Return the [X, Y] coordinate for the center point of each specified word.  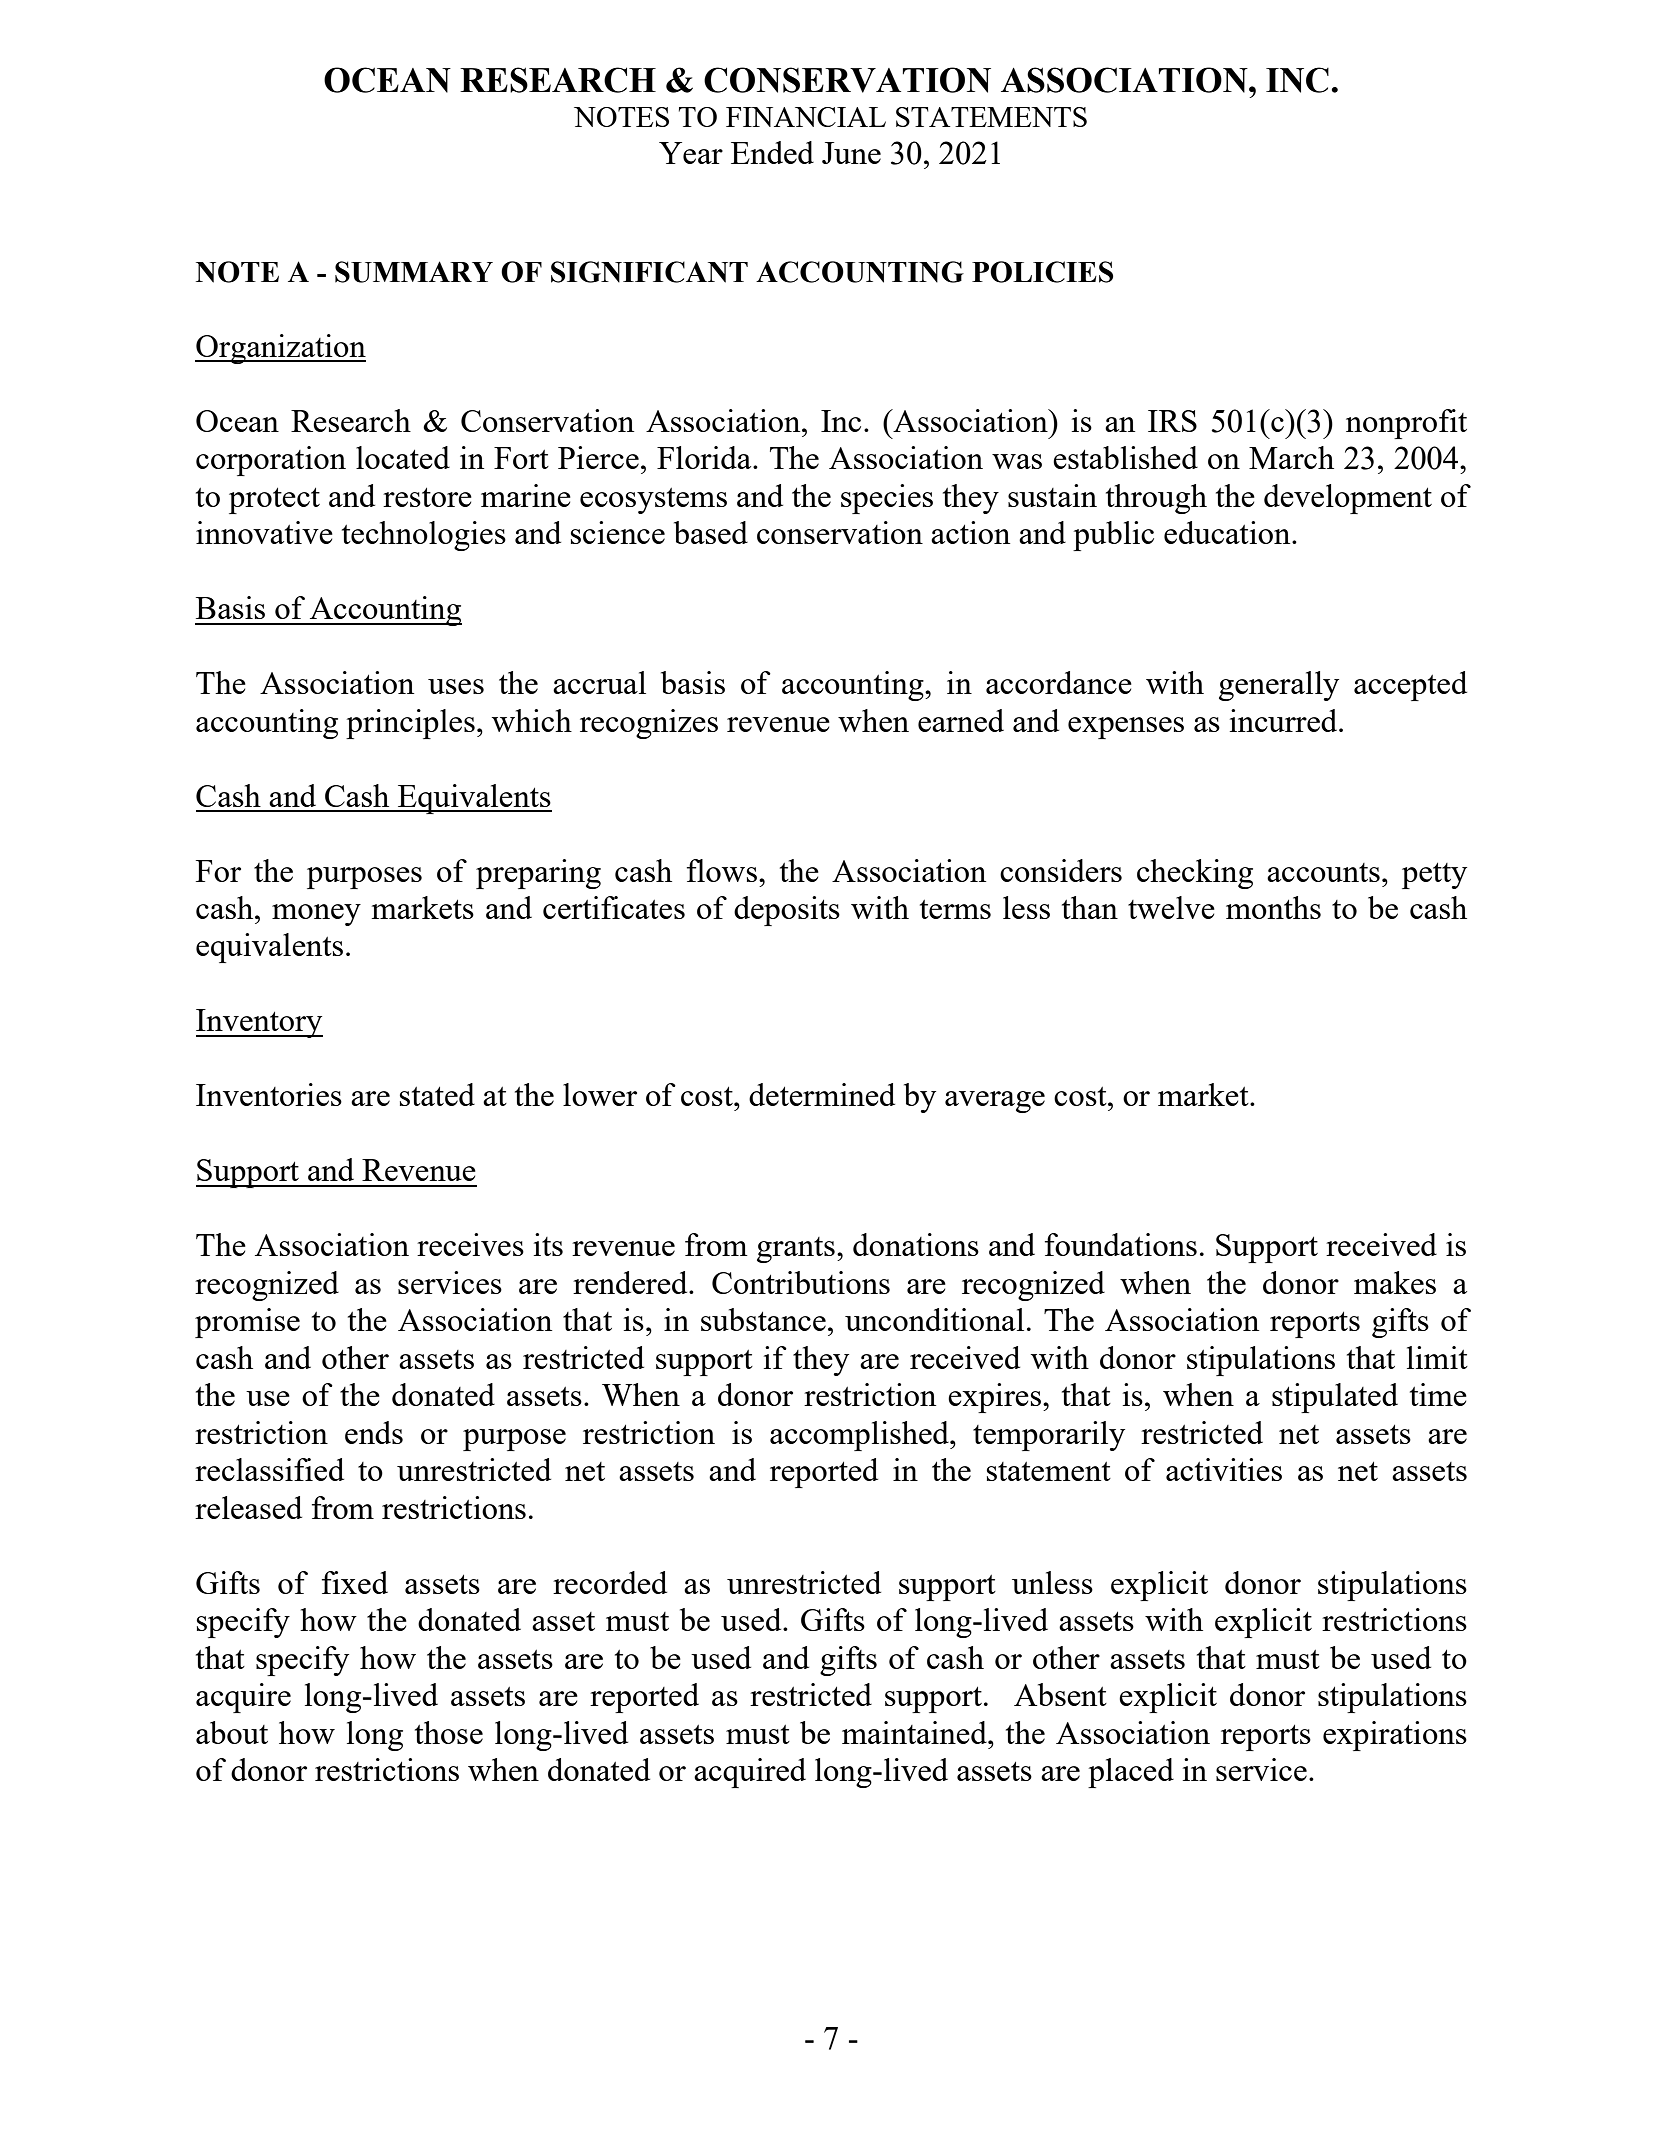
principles [410, 724]
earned [961, 720]
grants [796, 1250]
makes [1395, 1282]
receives [470, 1244]
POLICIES [1042, 272]
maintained [915, 1732]
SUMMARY [414, 272]
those [449, 1732]
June [851, 153]
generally [1279, 686]
